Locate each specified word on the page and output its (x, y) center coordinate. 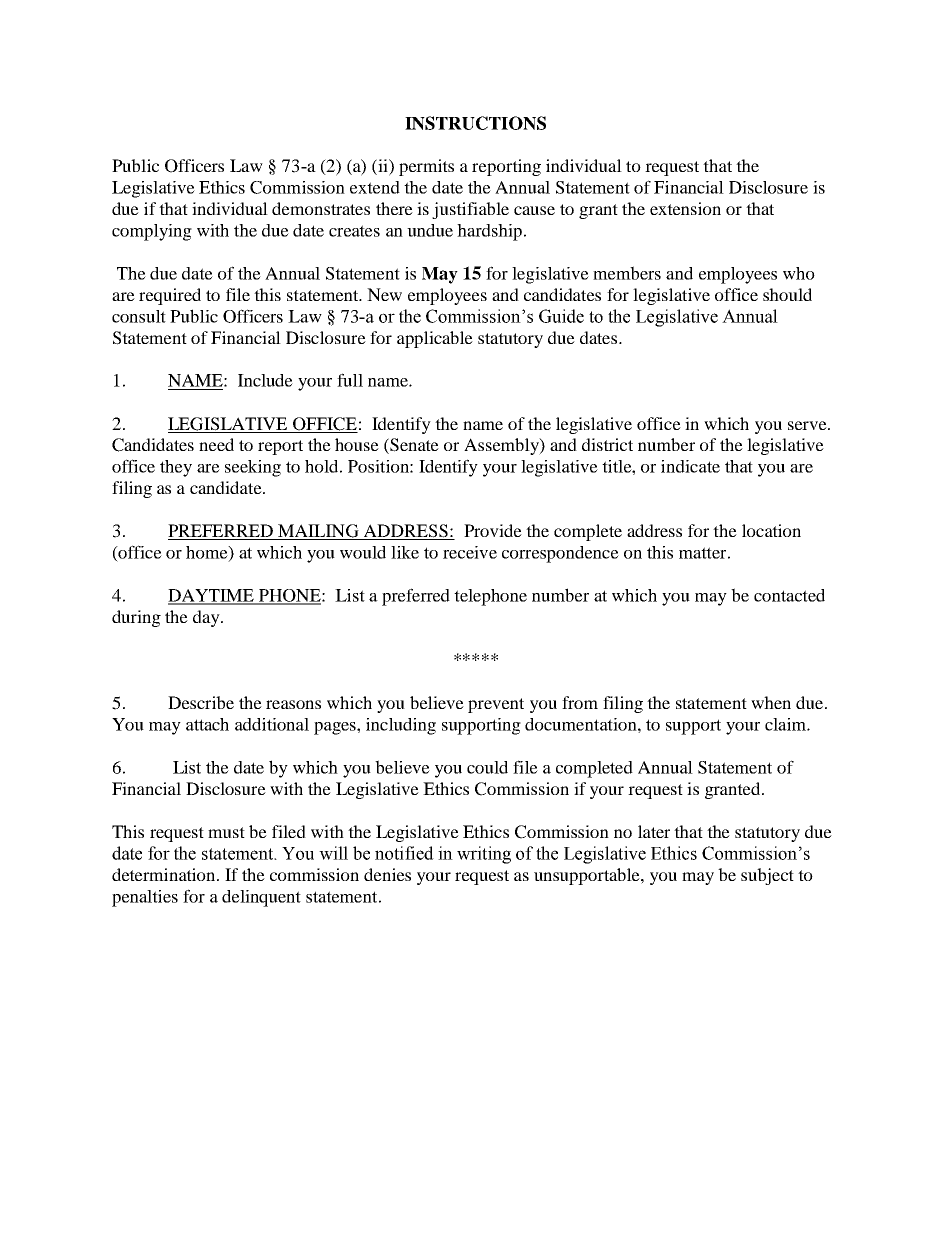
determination (165, 874)
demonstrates (321, 208)
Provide (493, 530)
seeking (253, 468)
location (771, 530)
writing (484, 855)
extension (685, 208)
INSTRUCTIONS (475, 123)
